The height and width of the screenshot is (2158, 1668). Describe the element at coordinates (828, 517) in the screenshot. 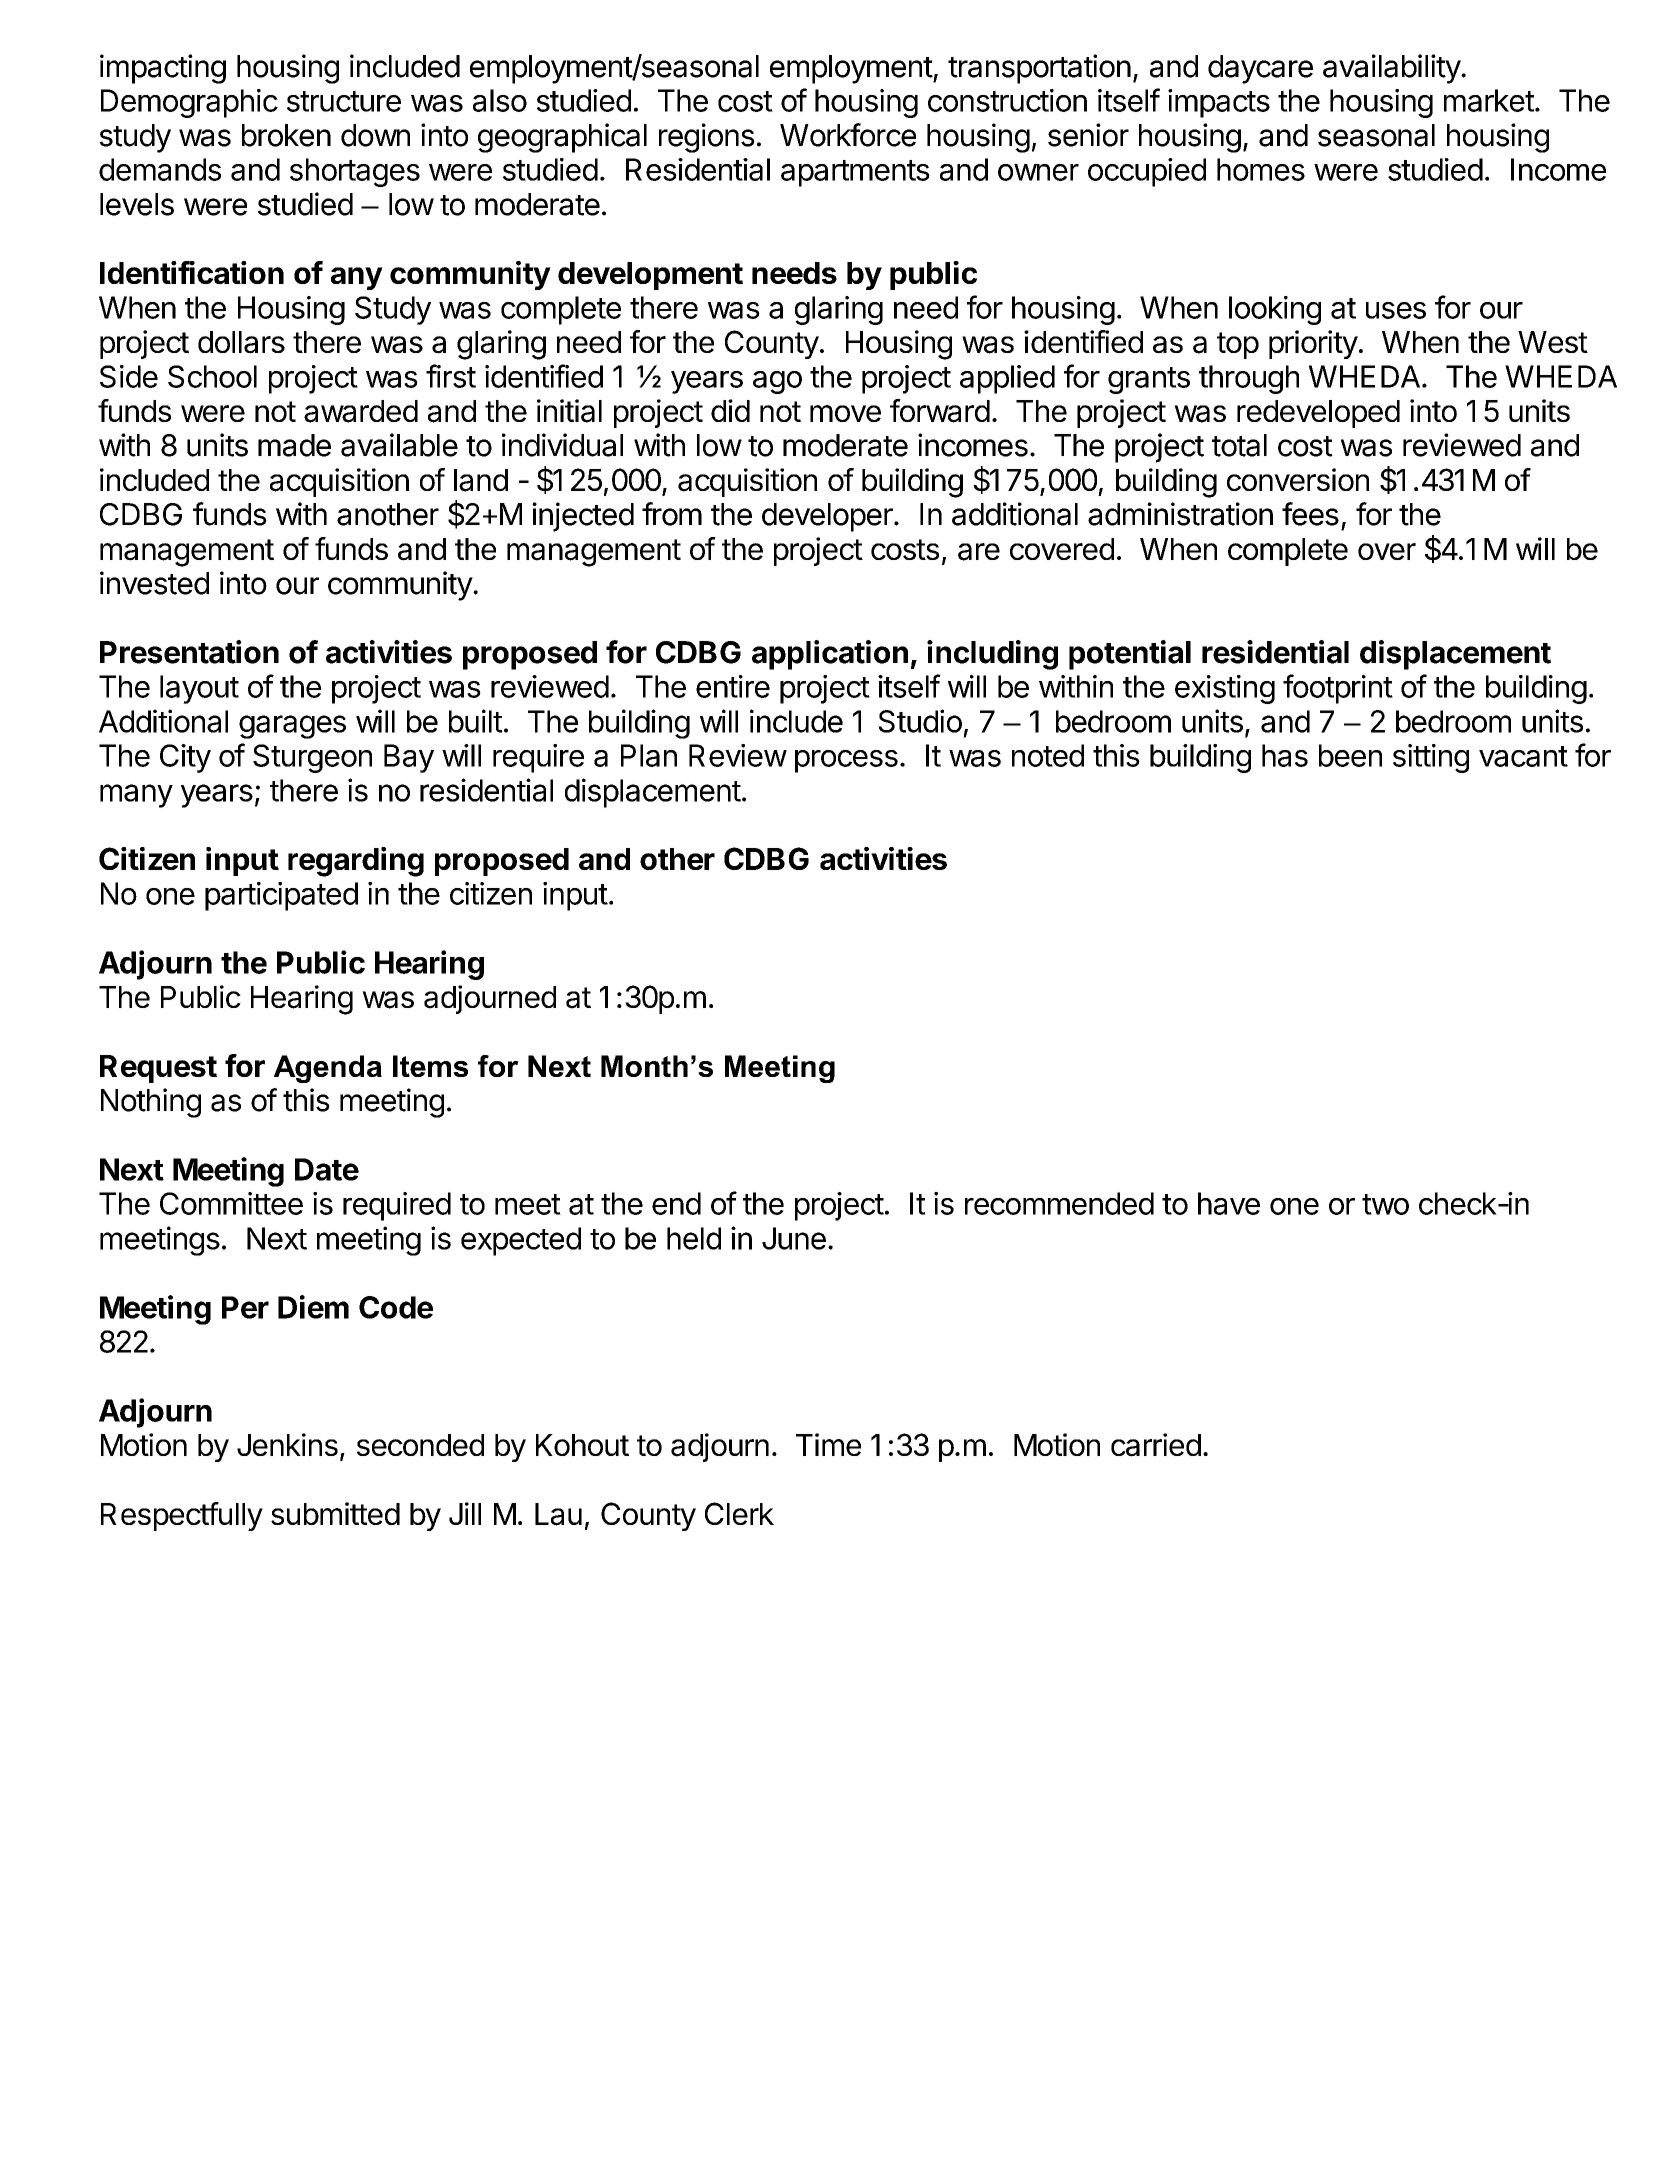

I see `developer` at that location.
